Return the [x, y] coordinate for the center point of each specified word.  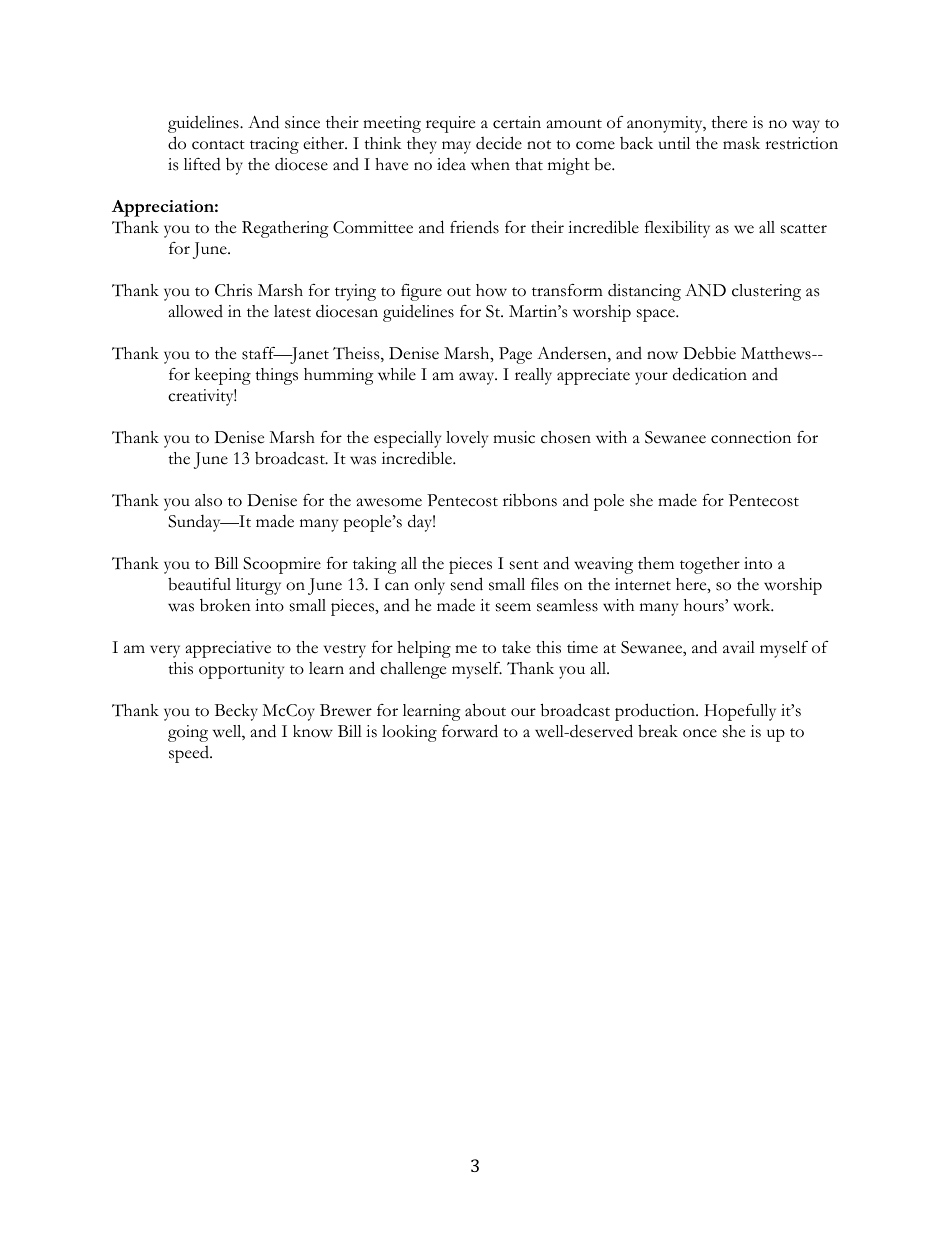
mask [741, 143]
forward [470, 731]
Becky [236, 712]
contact [218, 145]
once [700, 733]
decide [499, 143]
